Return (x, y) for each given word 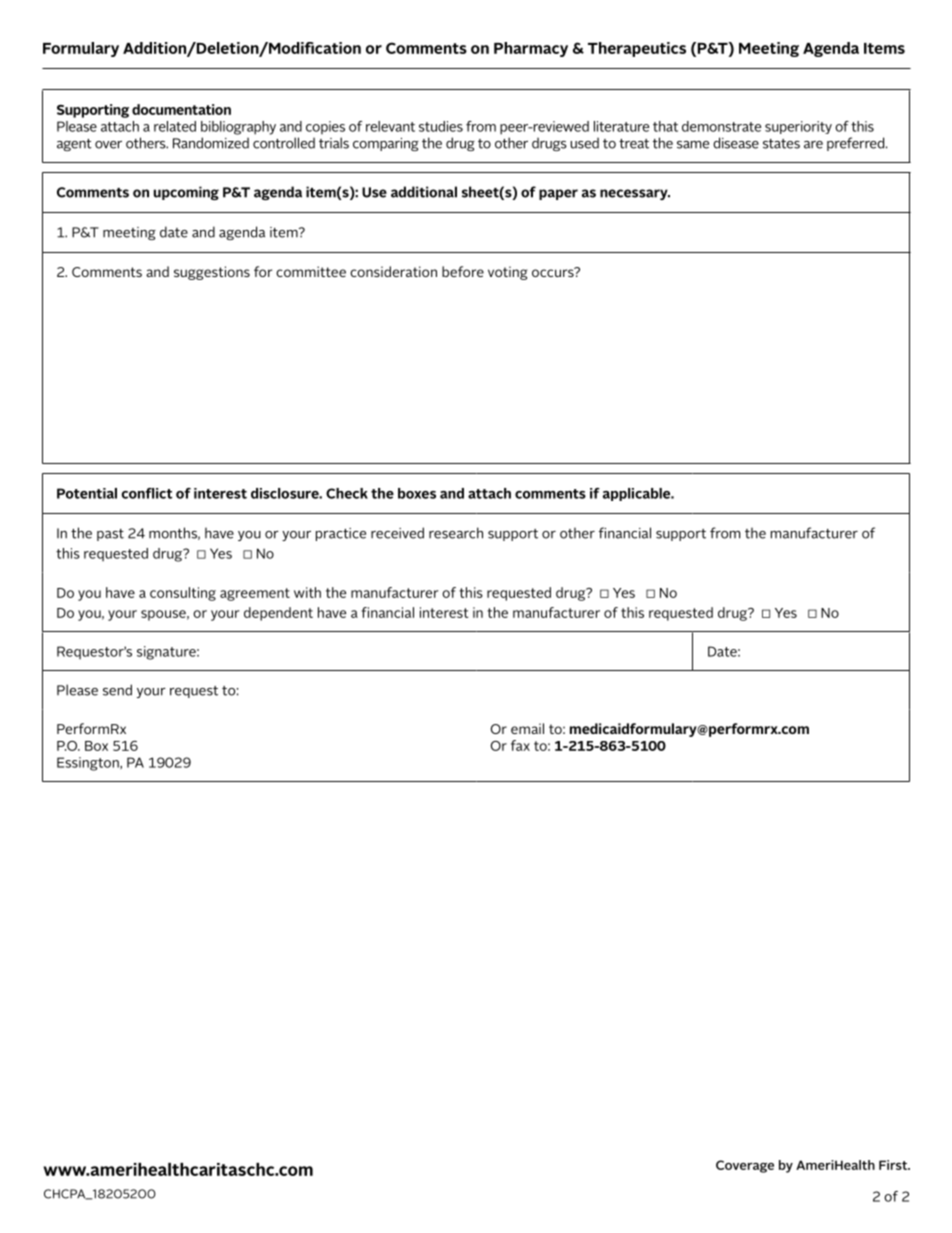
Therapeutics (637, 49)
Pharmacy (531, 49)
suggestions (212, 273)
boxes (417, 493)
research (456, 533)
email (527, 728)
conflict (146, 493)
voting (507, 273)
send (117, 690)
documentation (181, 109)
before (463, 271)
